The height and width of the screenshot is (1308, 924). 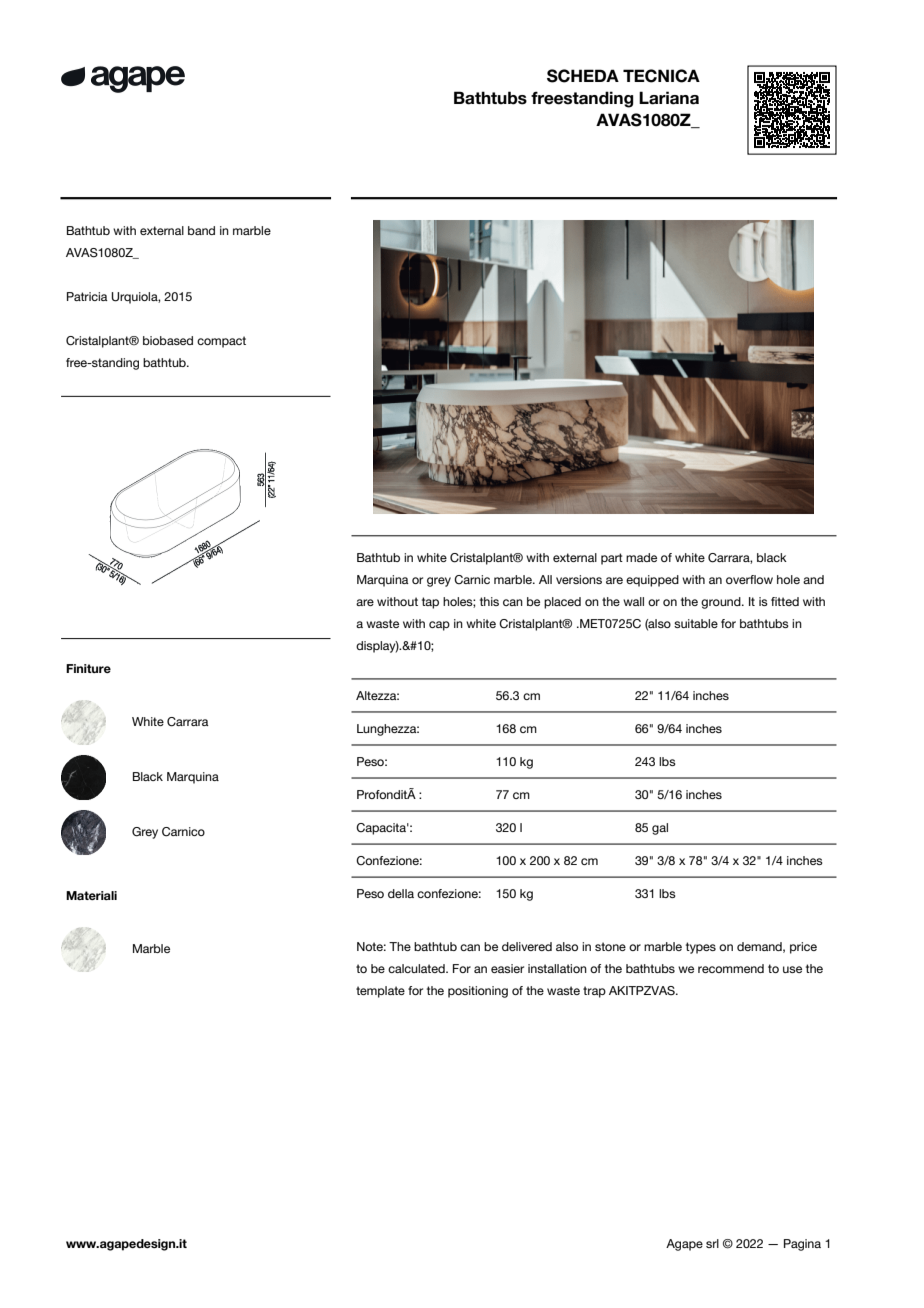 I want to click on this, so click(x=489, y=601).
